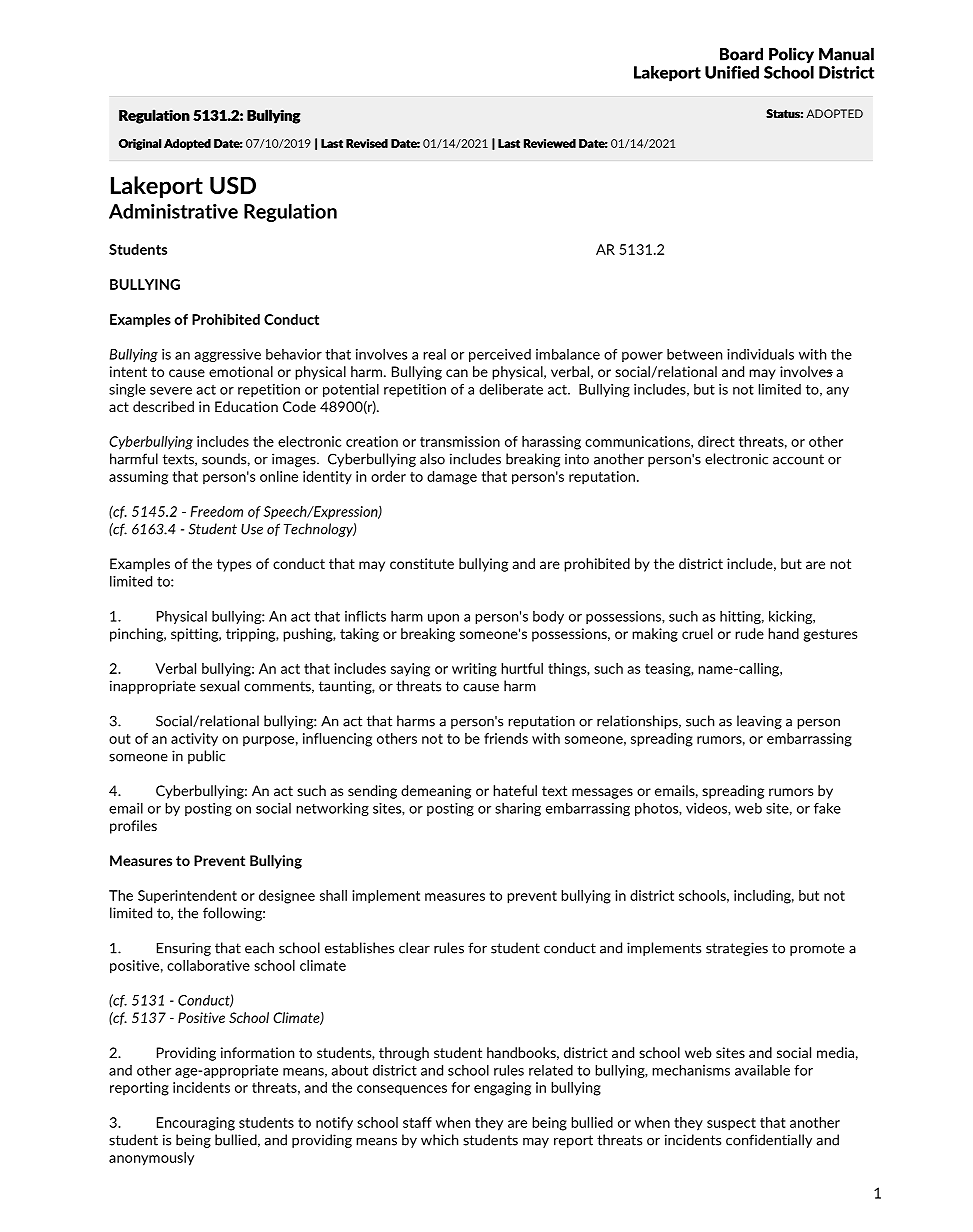 The height and width of the image is (1232, 973). I want to click on Unified, so click(732, 72).
